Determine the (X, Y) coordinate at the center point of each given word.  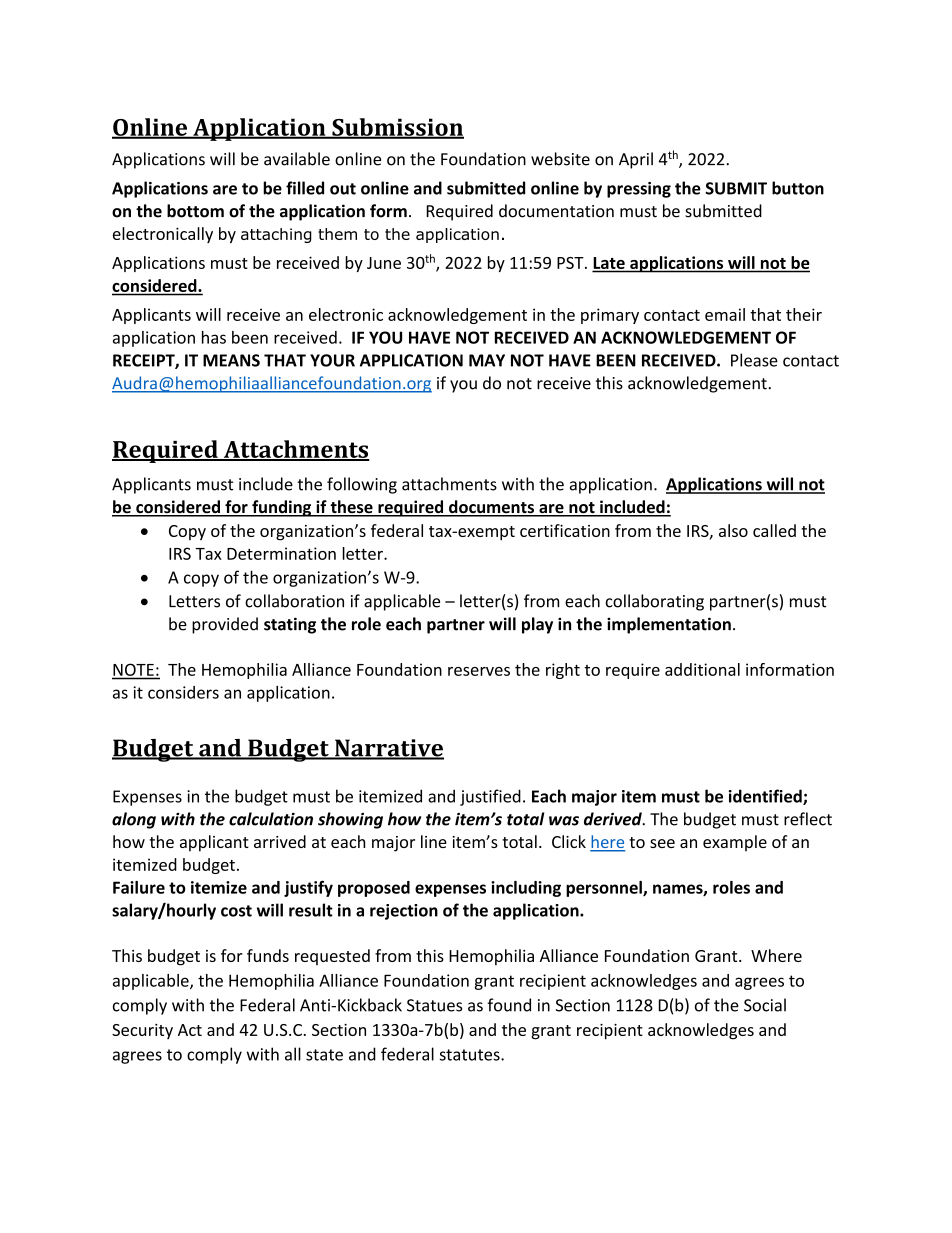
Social (765, 1005)
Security (142, 1031)
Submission (397, 128)
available (297, 159)
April (636, 160)
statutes (471, 1055)
